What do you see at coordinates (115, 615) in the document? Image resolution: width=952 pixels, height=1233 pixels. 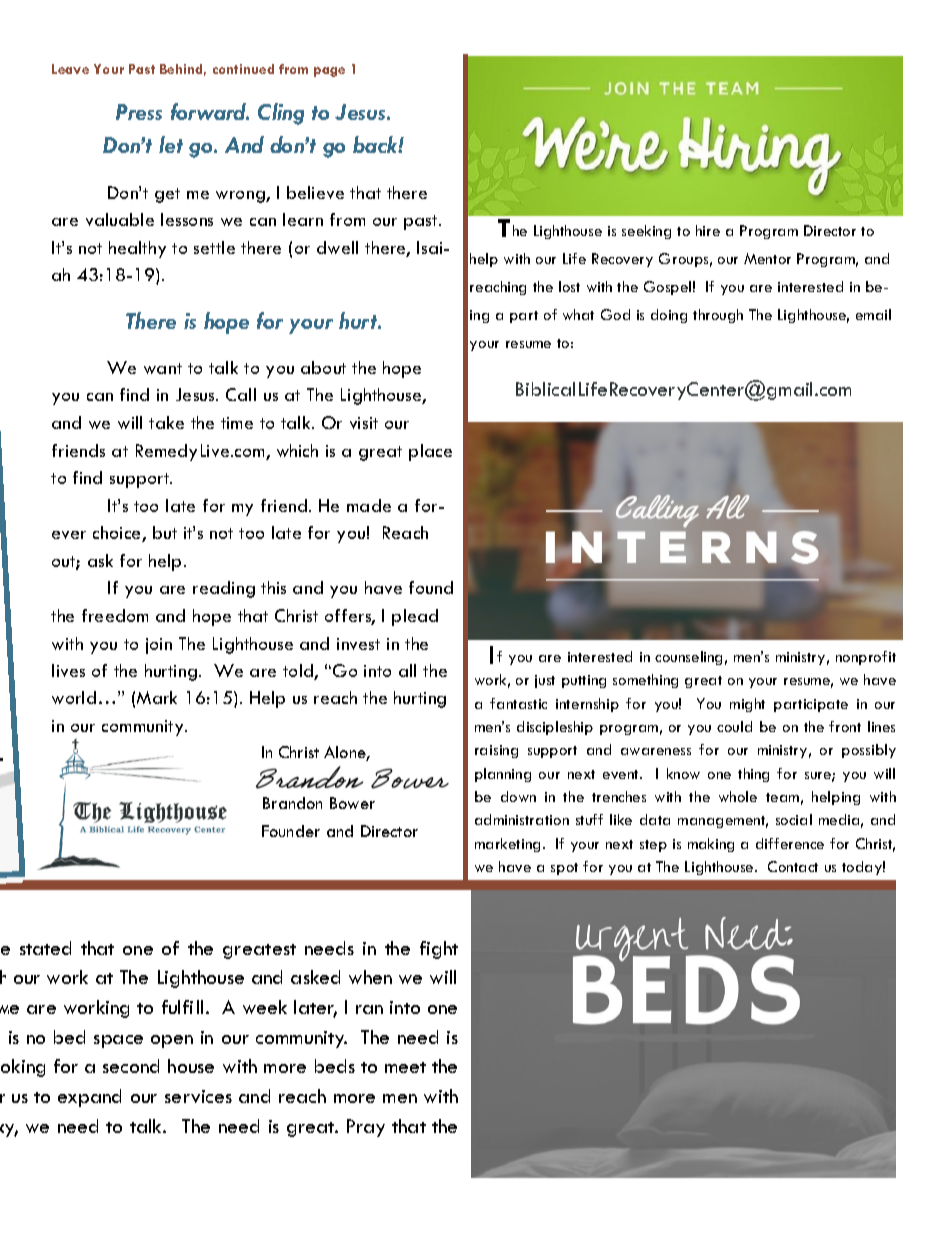 I see `freedom` at bounding box center [115, 615].
